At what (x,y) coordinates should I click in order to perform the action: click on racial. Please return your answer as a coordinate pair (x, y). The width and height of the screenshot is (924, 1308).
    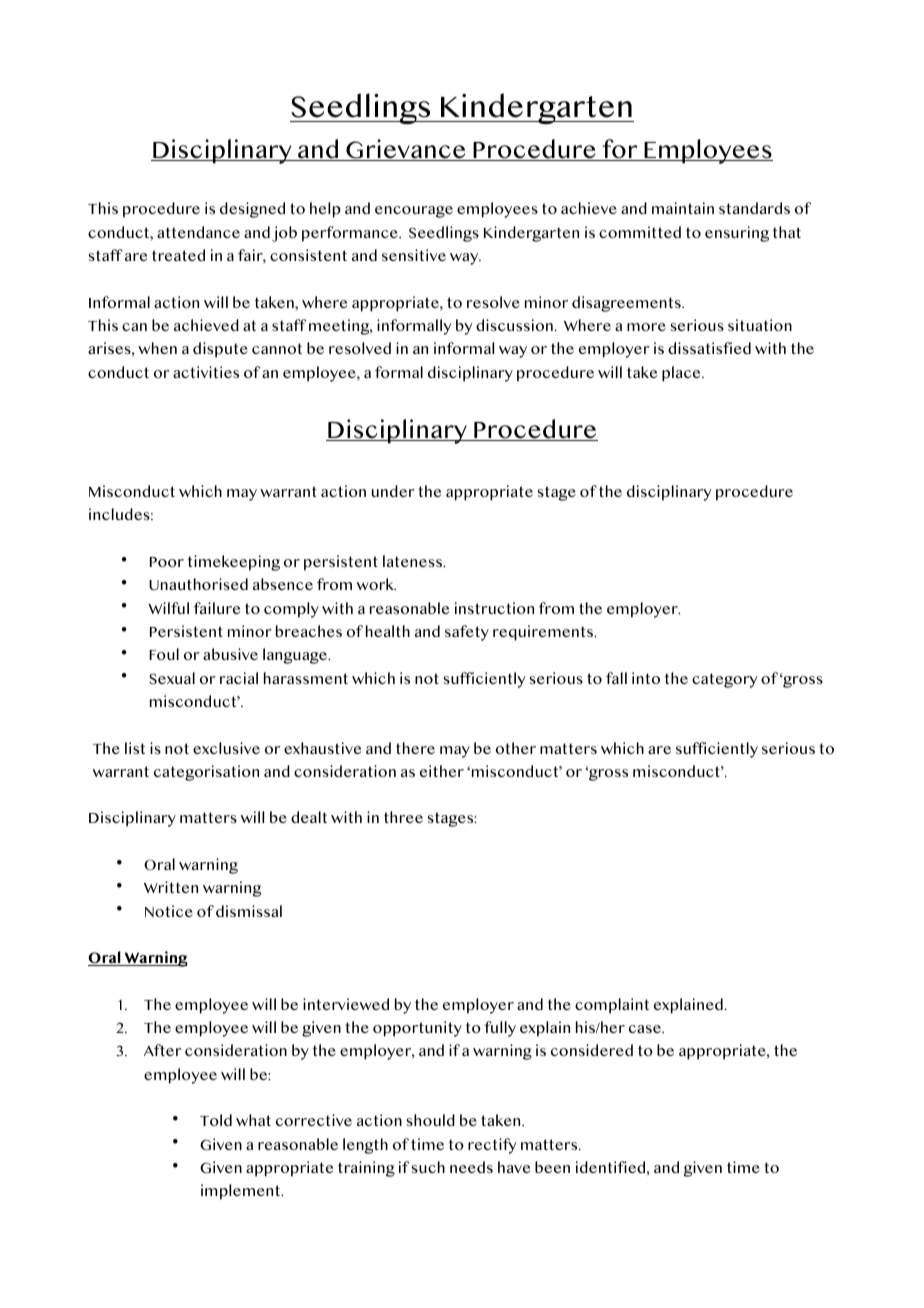
    Looking at the image, I should click on (239, 678).
